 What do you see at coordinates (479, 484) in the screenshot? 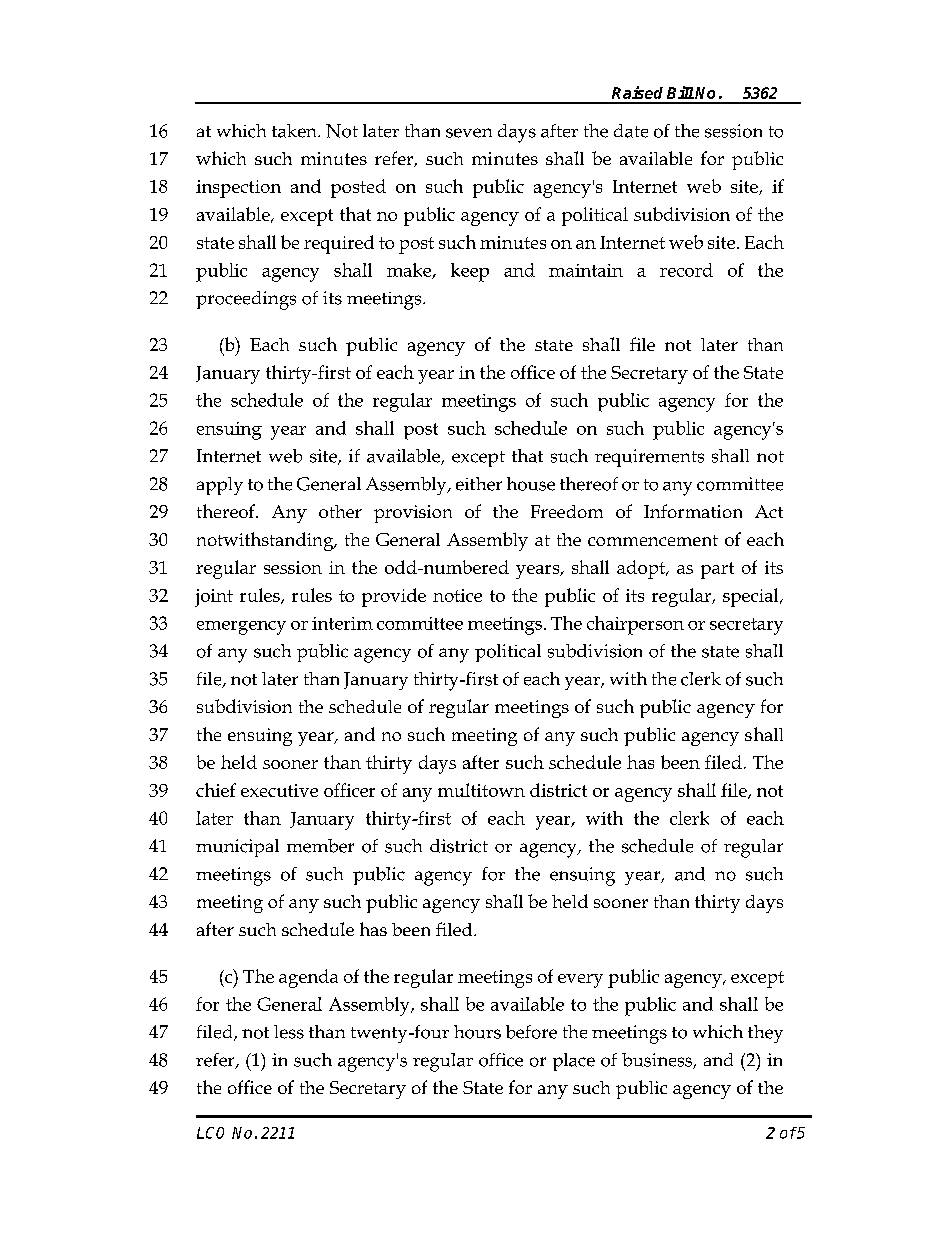
I see `either` at bounding box center [479, 484].
